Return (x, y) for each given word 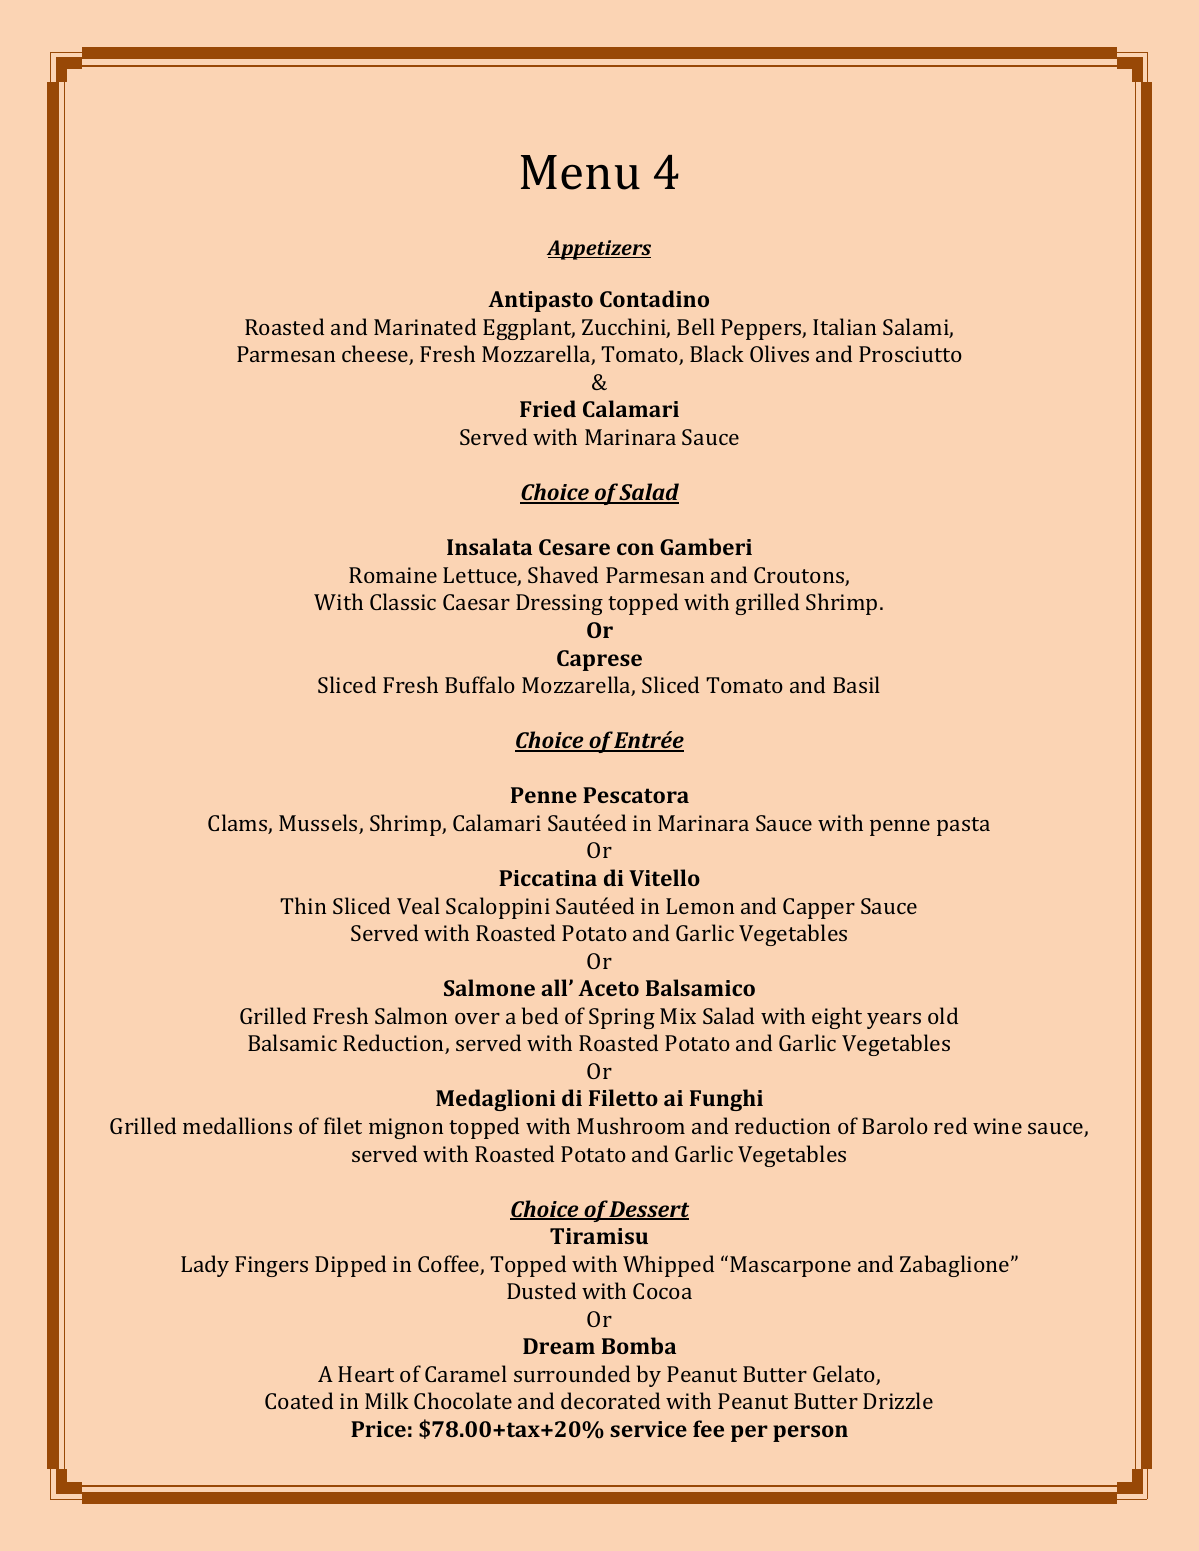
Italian (844, 326)
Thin (303, 905)
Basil (856, 684)
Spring (622, 1018)
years (894, 1021)
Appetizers (599, 250)
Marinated (425, 326)
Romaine (393, 575)
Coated (299, 1400)
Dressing (559, 604)
